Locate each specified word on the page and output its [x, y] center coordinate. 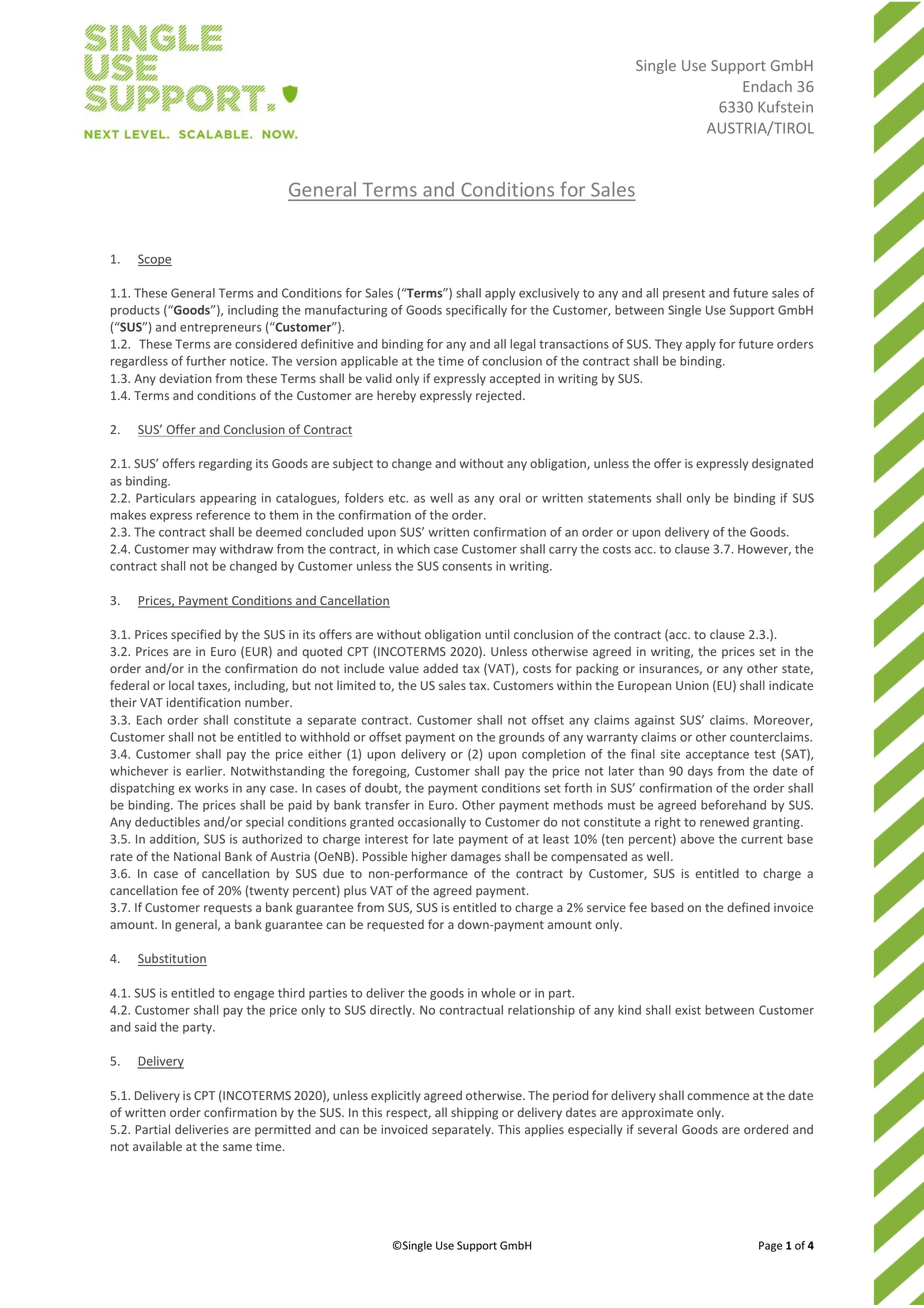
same [237, 1147]
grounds [522, 738]
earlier [205, 771]
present [684, 294]
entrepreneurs [221, 328]
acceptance [717, 755]
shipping [474, 1113]
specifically [476, 311]
